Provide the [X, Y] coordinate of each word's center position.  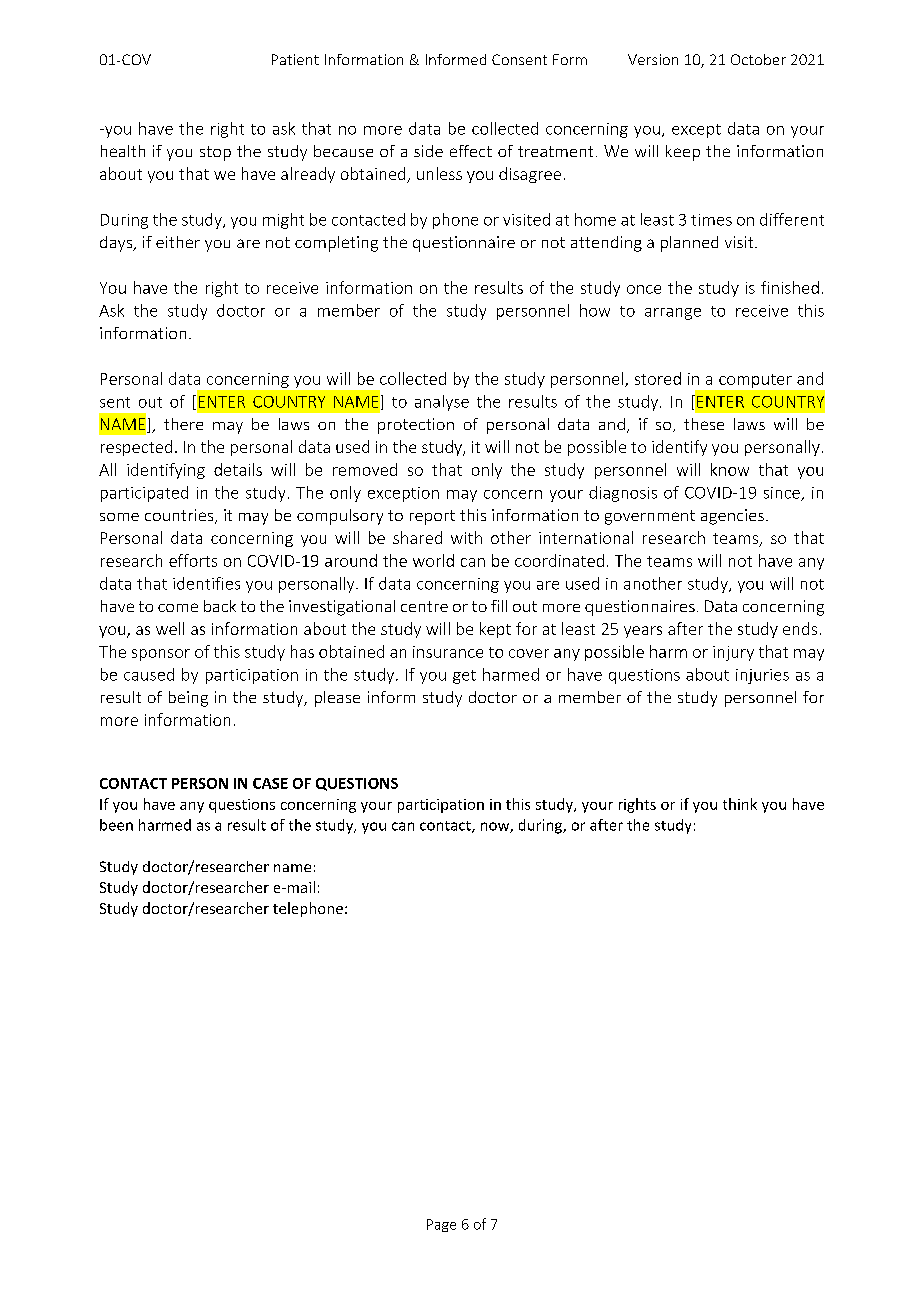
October [758, 59]
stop [215, 153]
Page [441, 1225]
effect [471, 151]
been [116, 825]
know [730, 469]
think [740, 804]
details [238, 469]
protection [416, 426]
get [464, 677]
